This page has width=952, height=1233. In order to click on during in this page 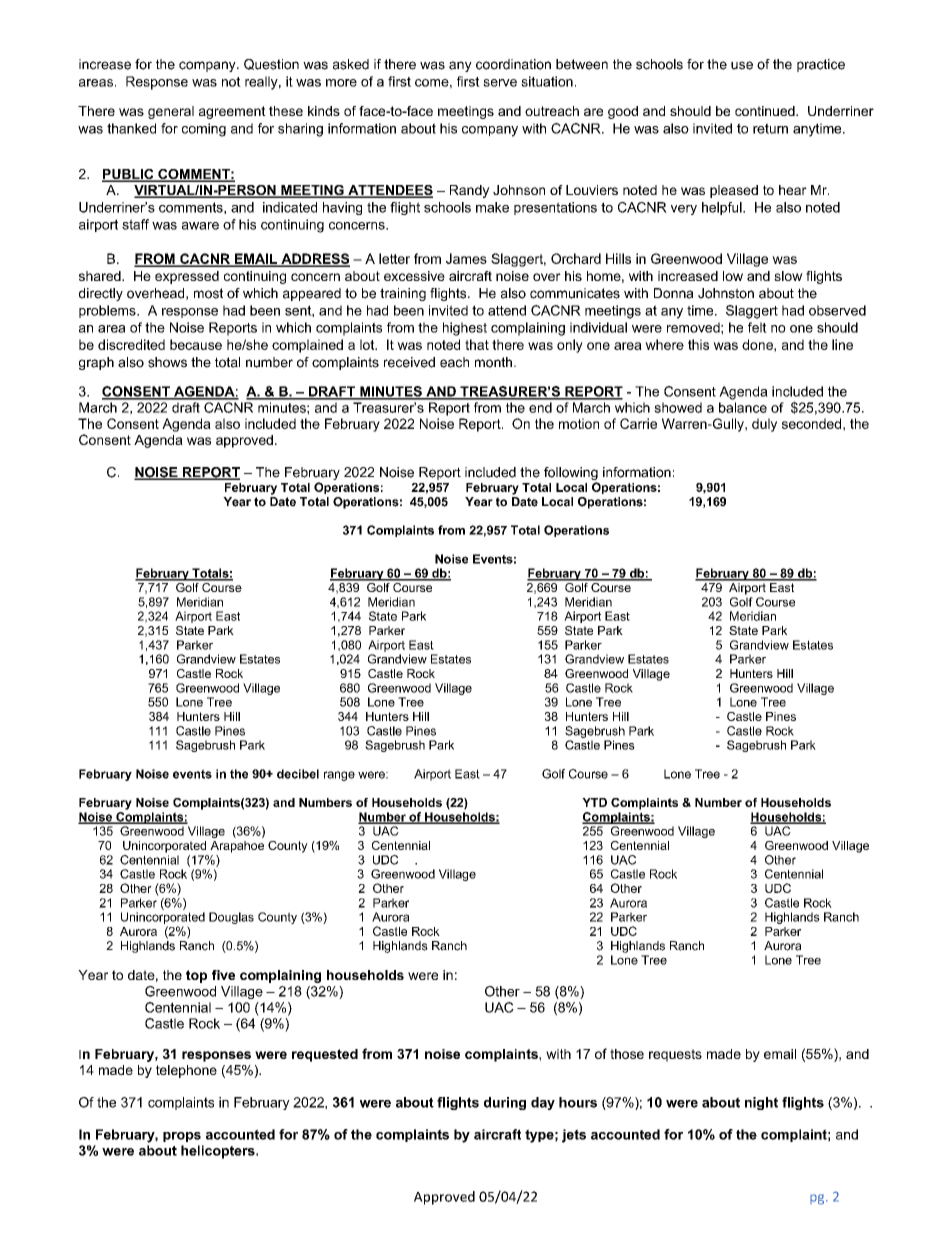, I will do `click(505, 1103)`.
